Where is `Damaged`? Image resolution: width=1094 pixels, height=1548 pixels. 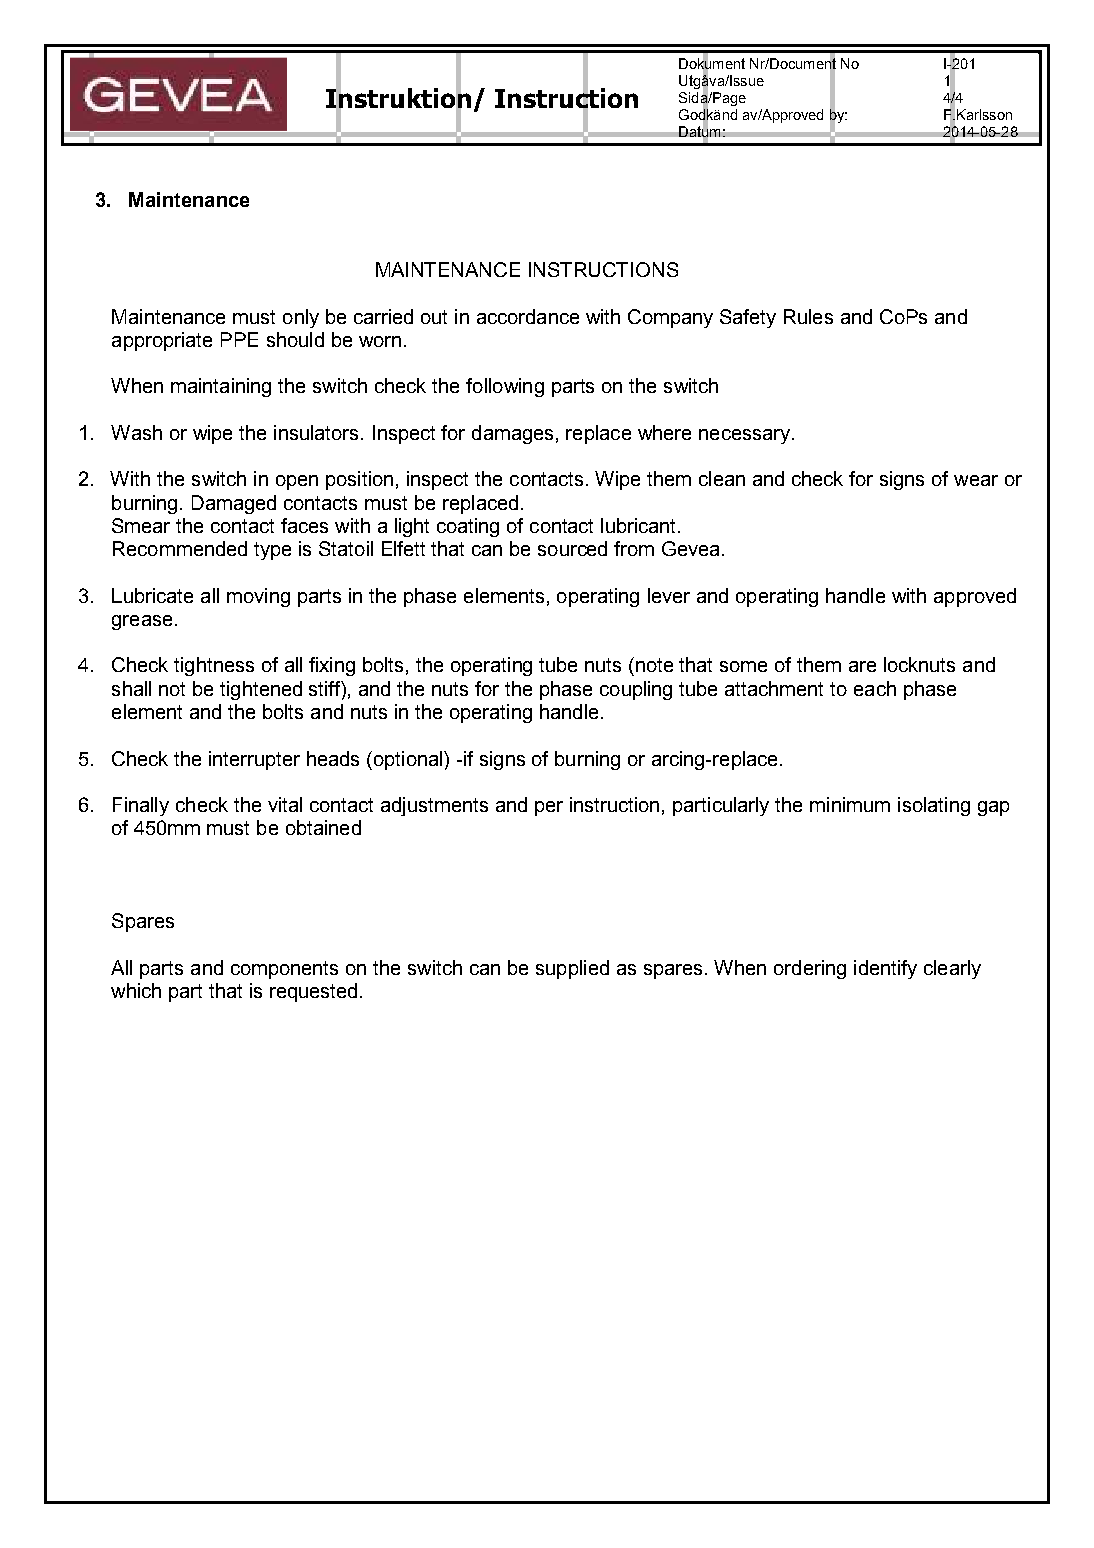 Damaged is located at coordinates (234, 504).
